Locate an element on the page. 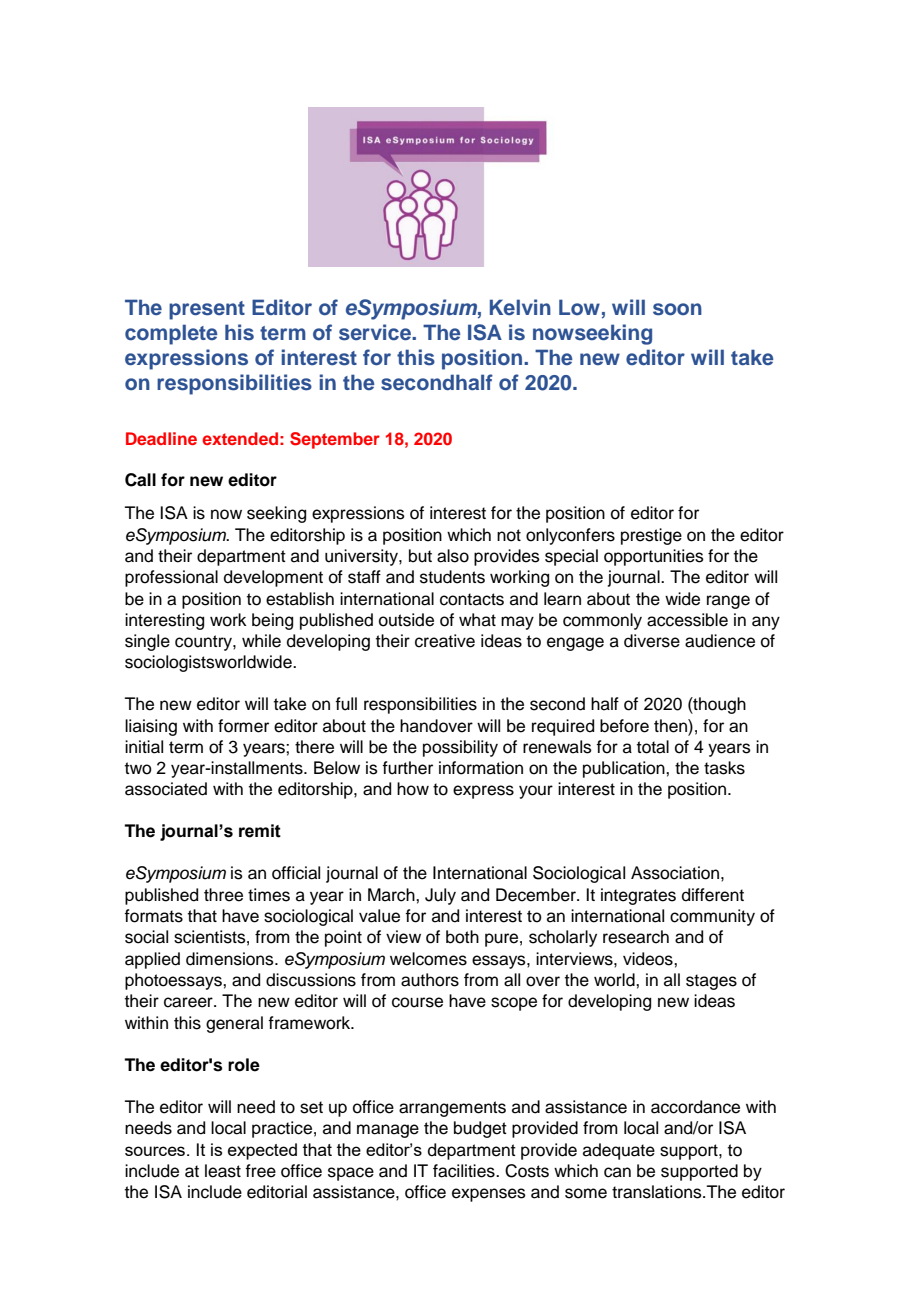  course is located at coordinates (417, 1002).
